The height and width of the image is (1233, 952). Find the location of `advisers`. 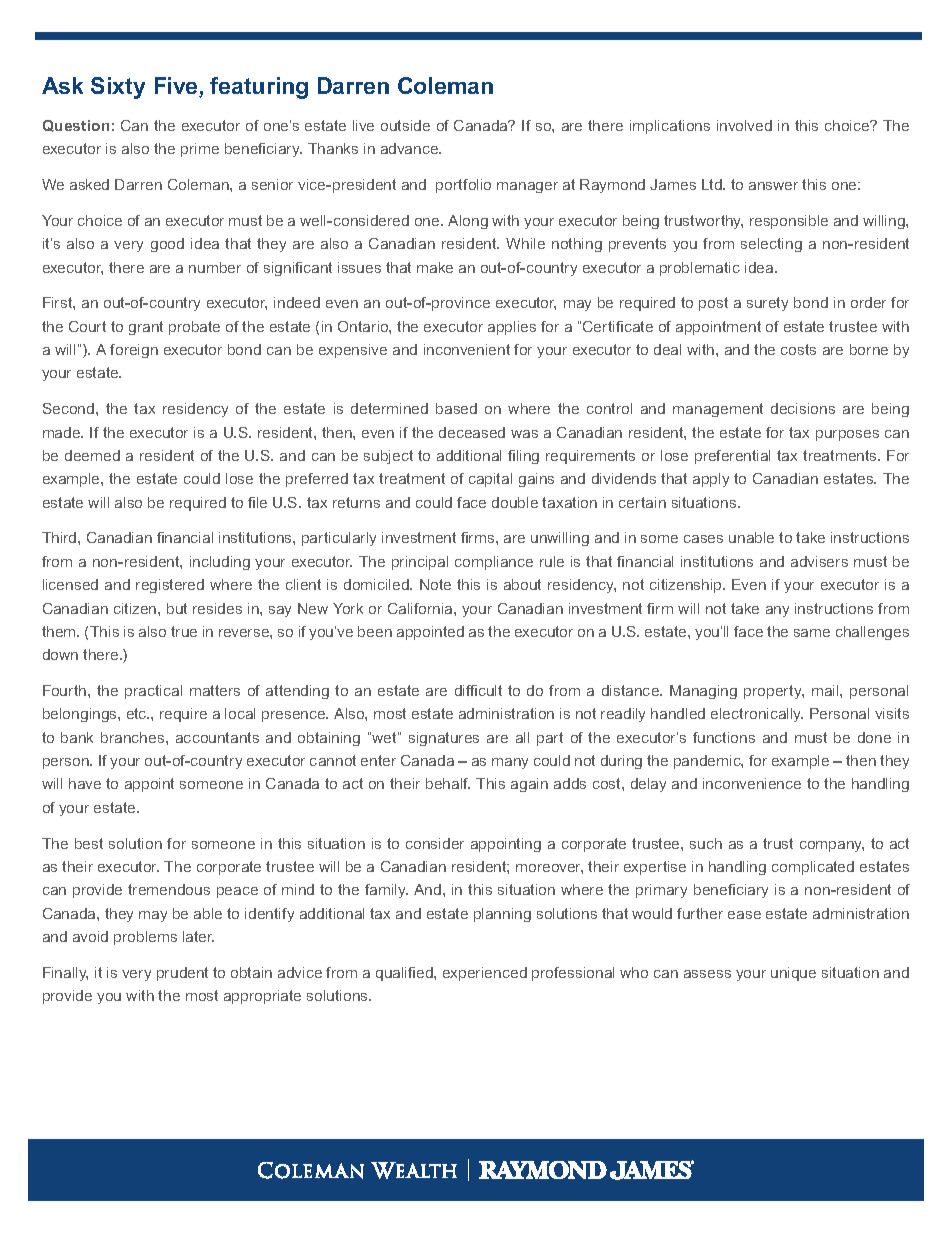

advisers is located at coordinates (819, 561).
